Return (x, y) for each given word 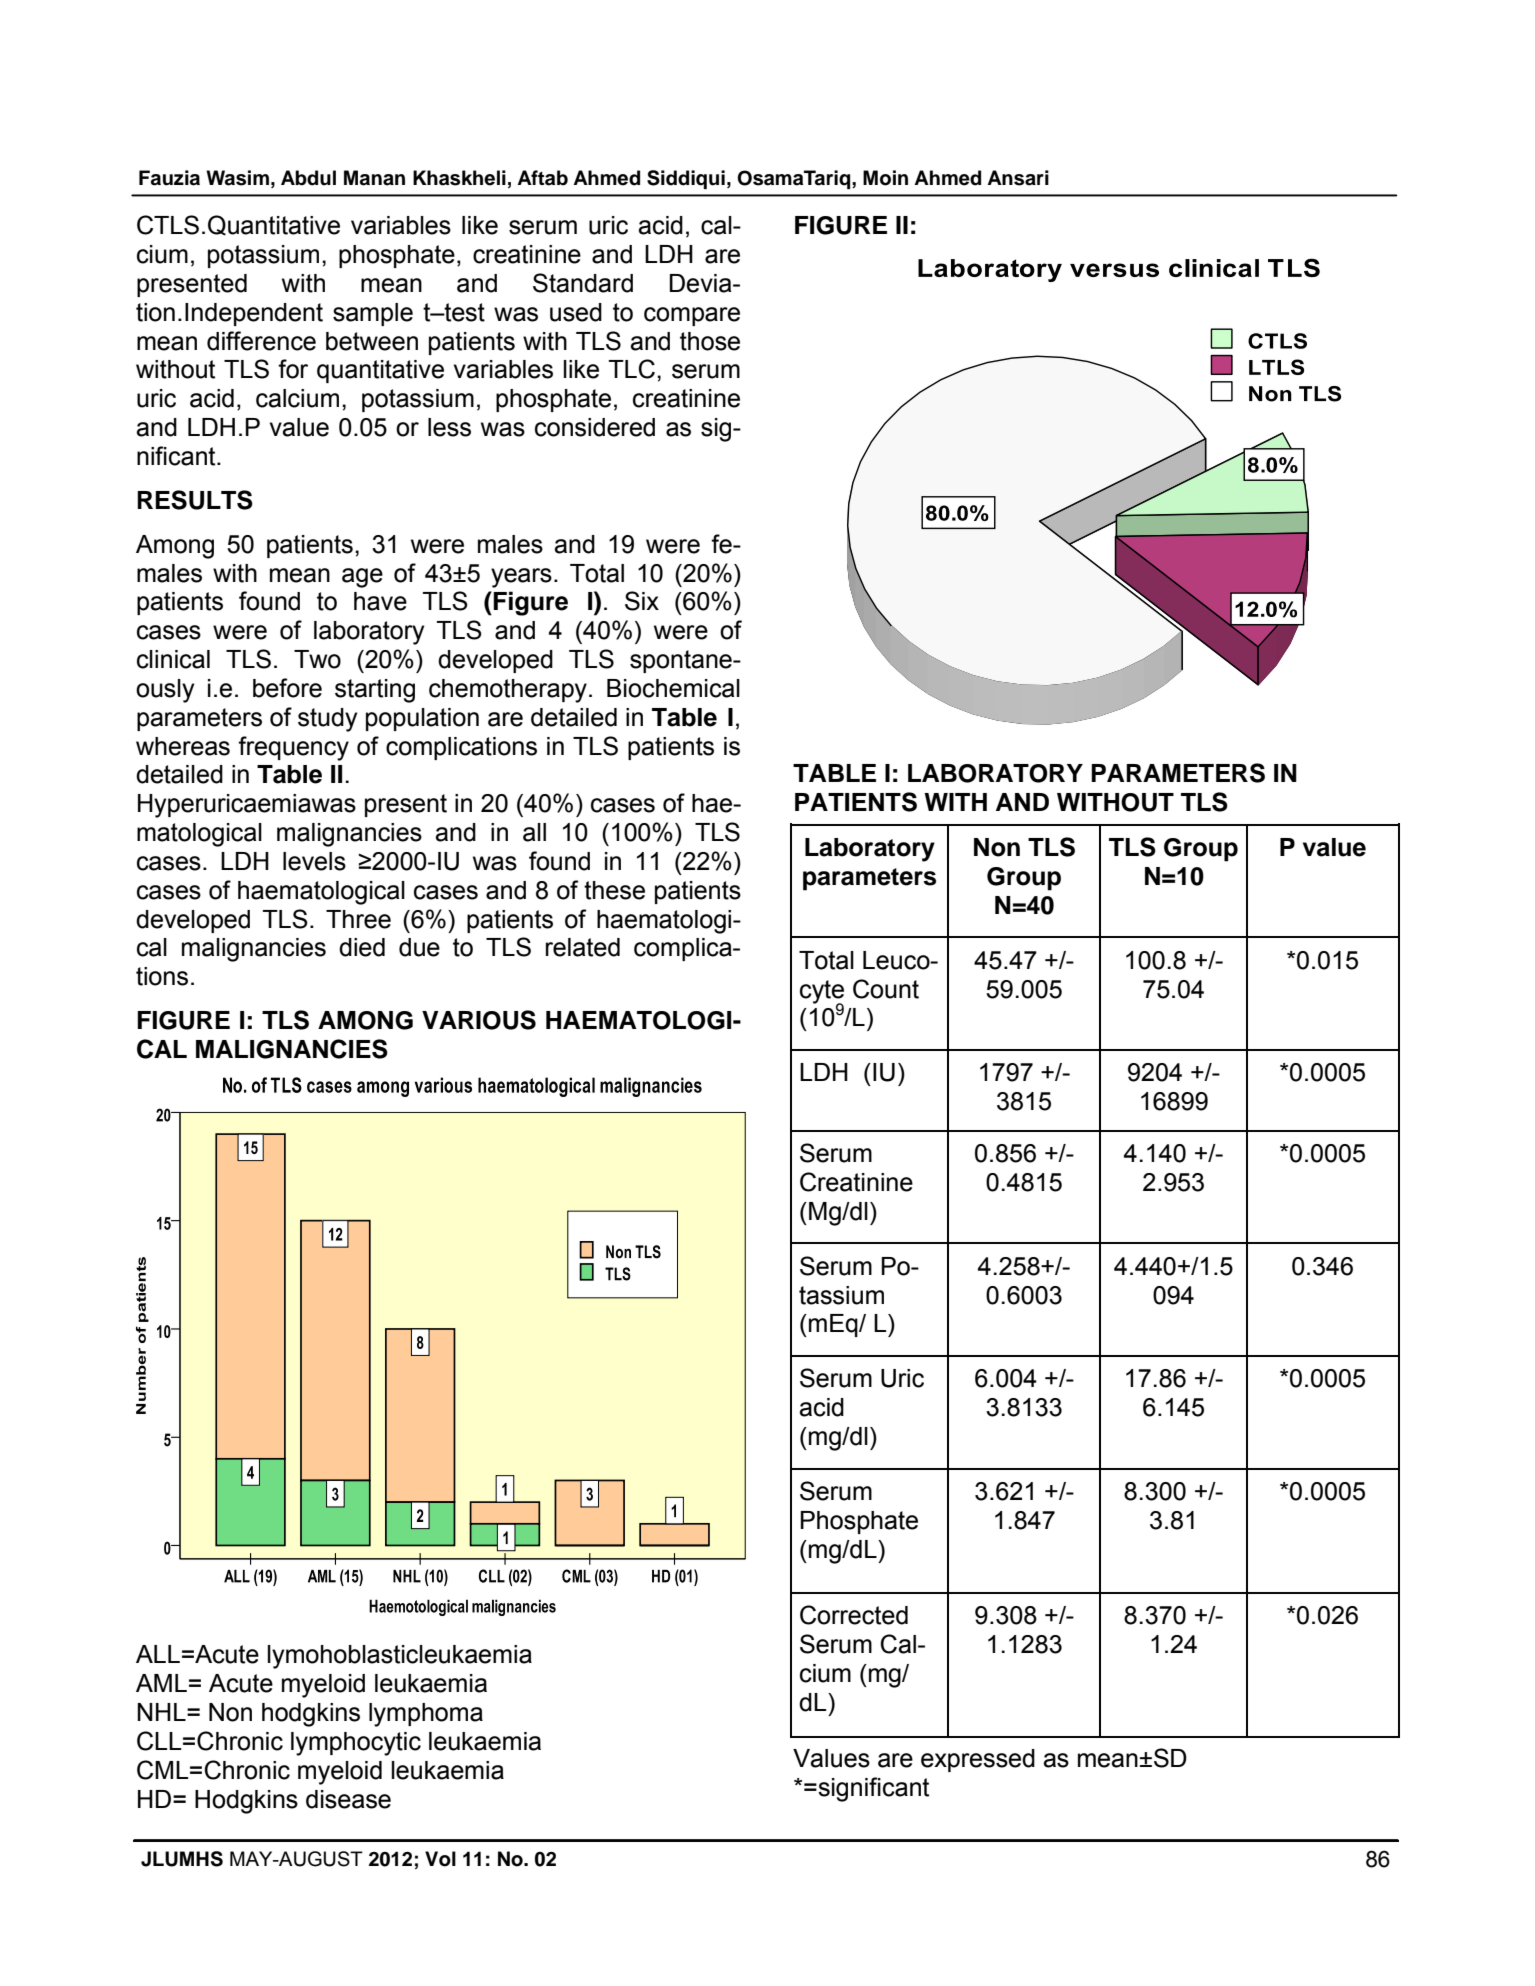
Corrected (854, 1615)
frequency (293, 748)
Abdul (308, 178)
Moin (885, 178)
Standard (583, 283)
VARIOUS (479, 1020)
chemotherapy (508, 691)
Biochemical (673, 688)
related (583, 947)
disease (348, 1799)
